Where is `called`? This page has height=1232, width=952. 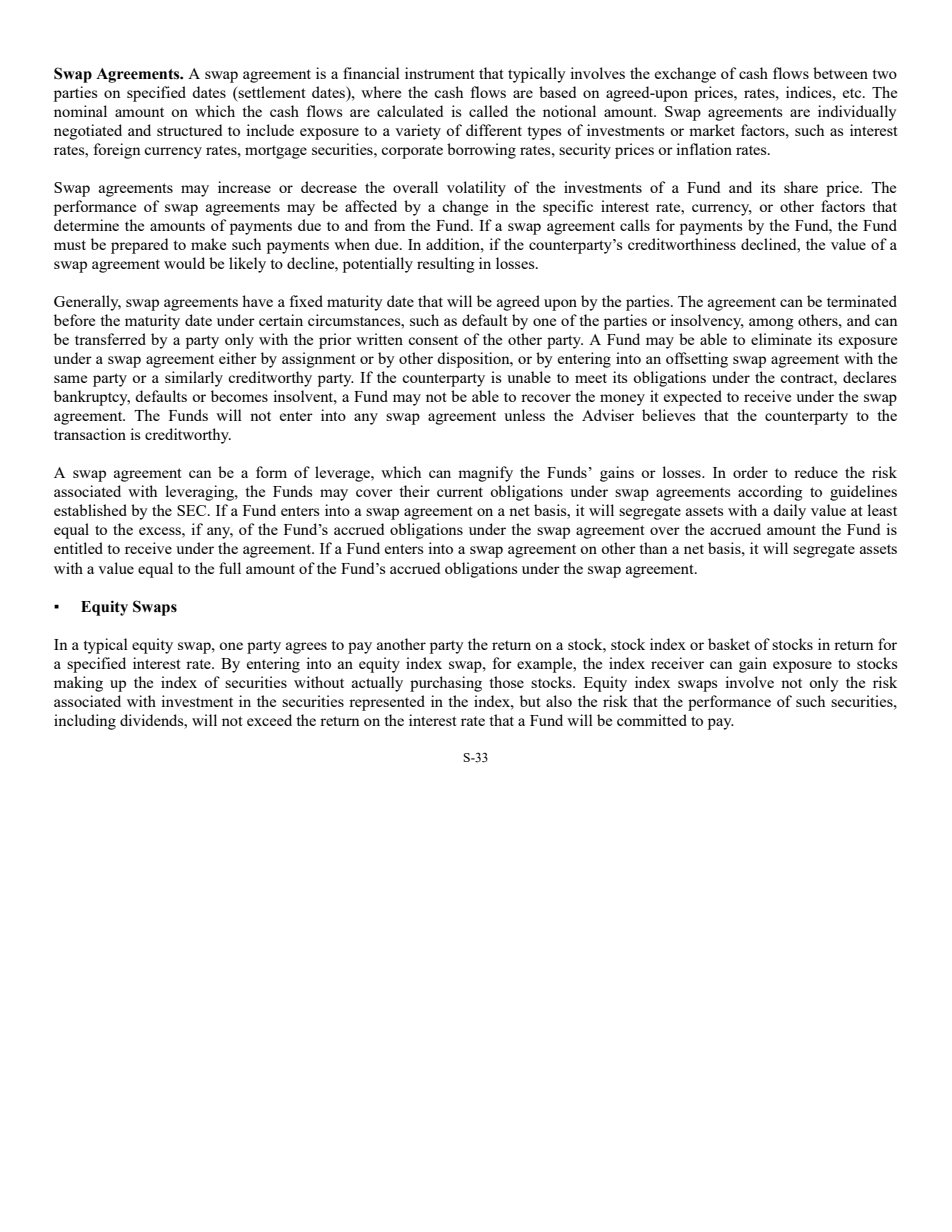 called is located at coordinates (488, 111).
